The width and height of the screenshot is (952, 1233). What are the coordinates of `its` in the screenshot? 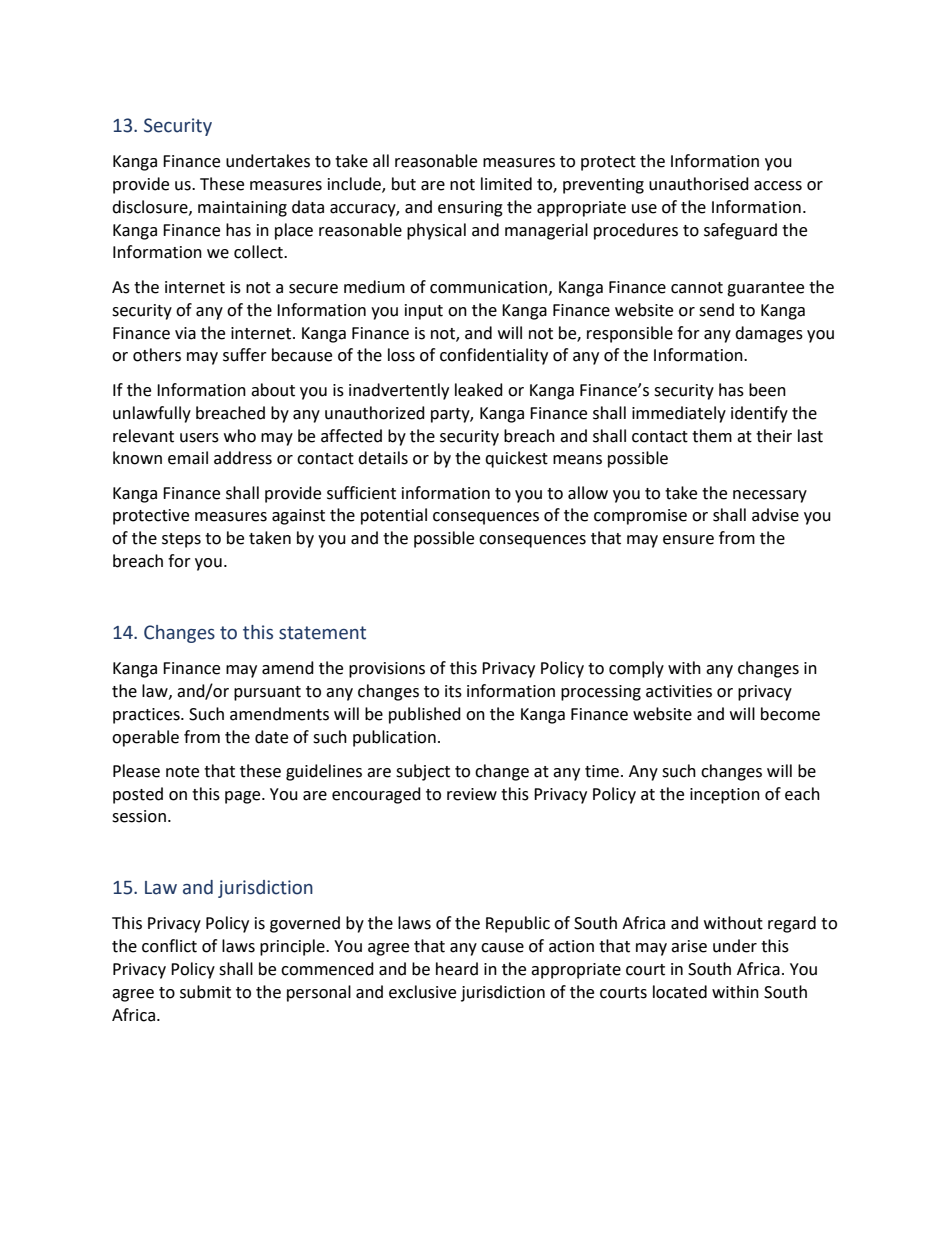 It's located at (453, 691).
